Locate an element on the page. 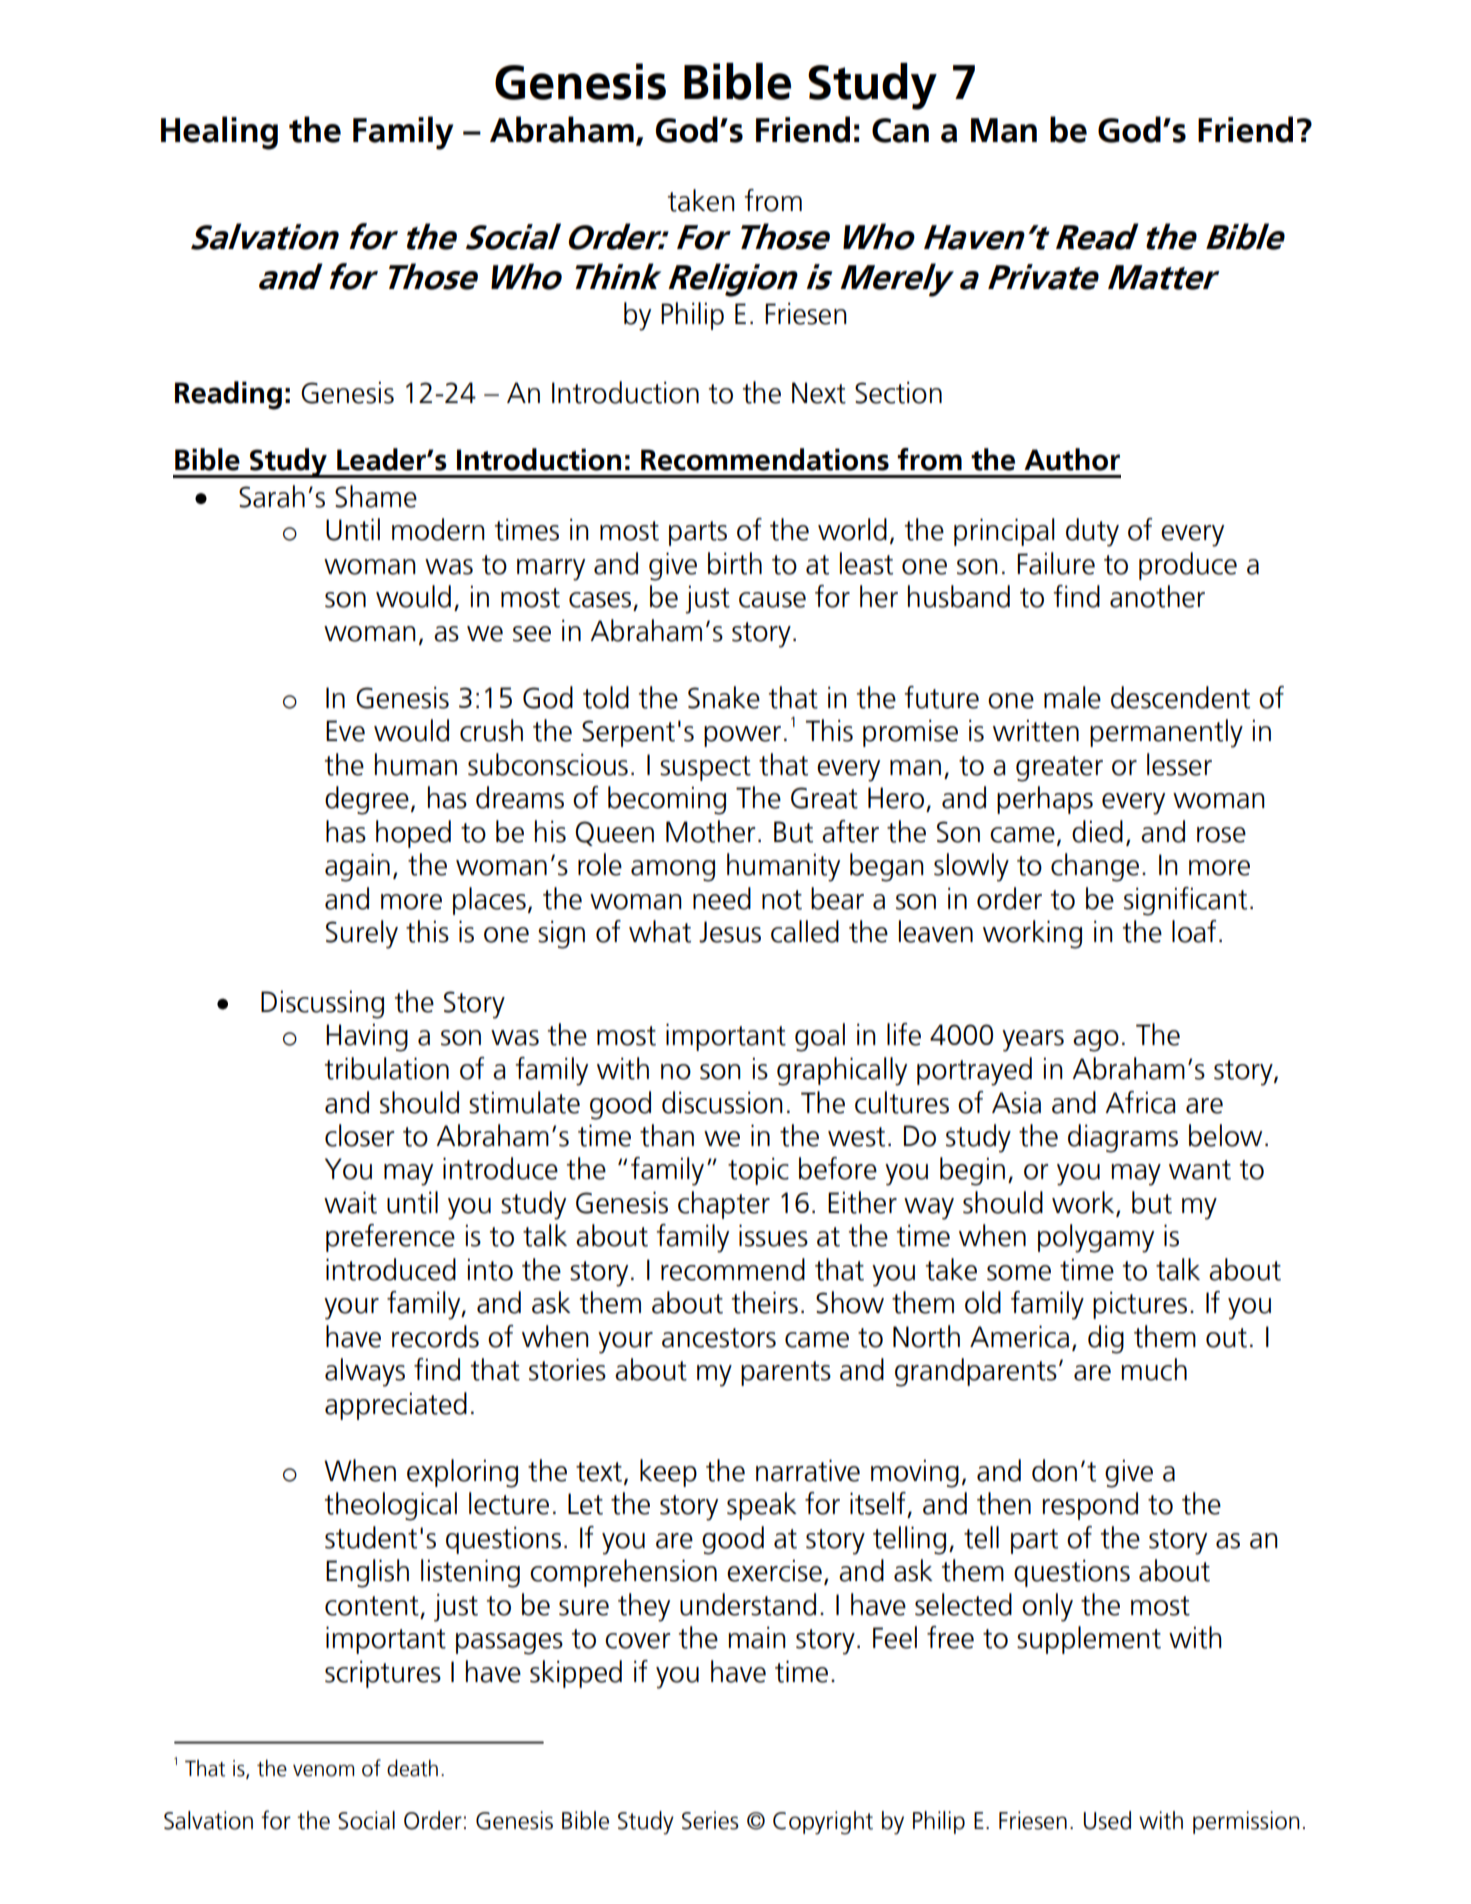  Discussing is located at coordinates (322, 1004).
